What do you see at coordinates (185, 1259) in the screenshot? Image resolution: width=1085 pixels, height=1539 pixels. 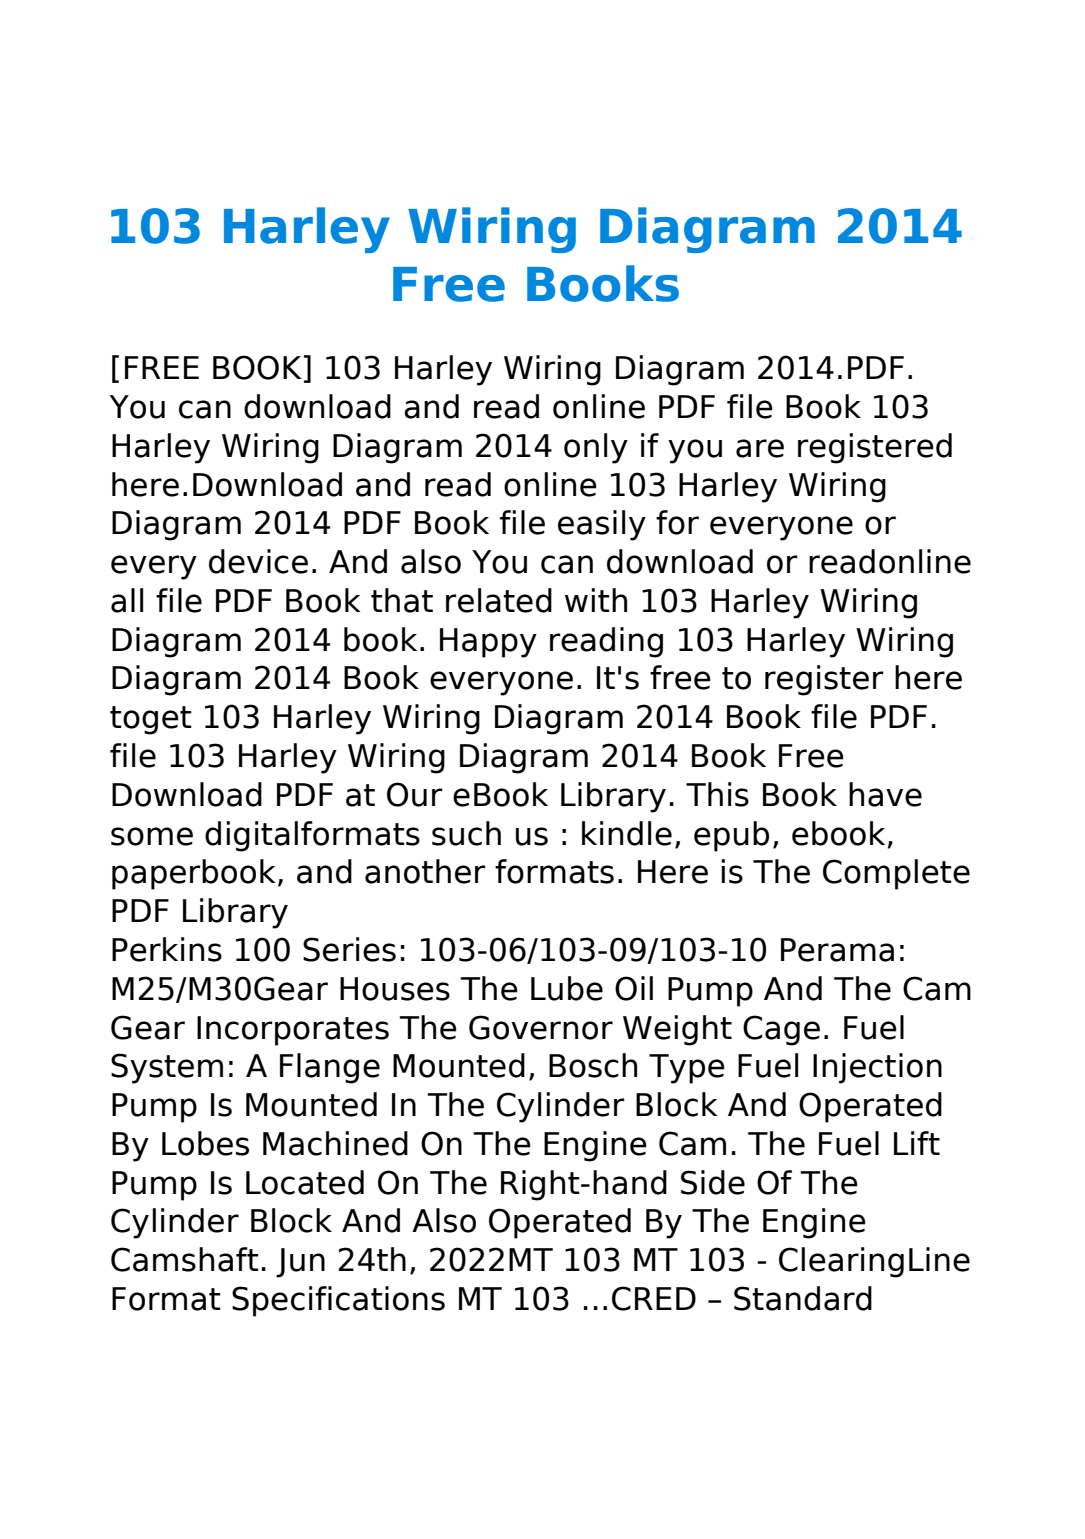 I see `Camshaft` at bounding box center [185, 1259].
